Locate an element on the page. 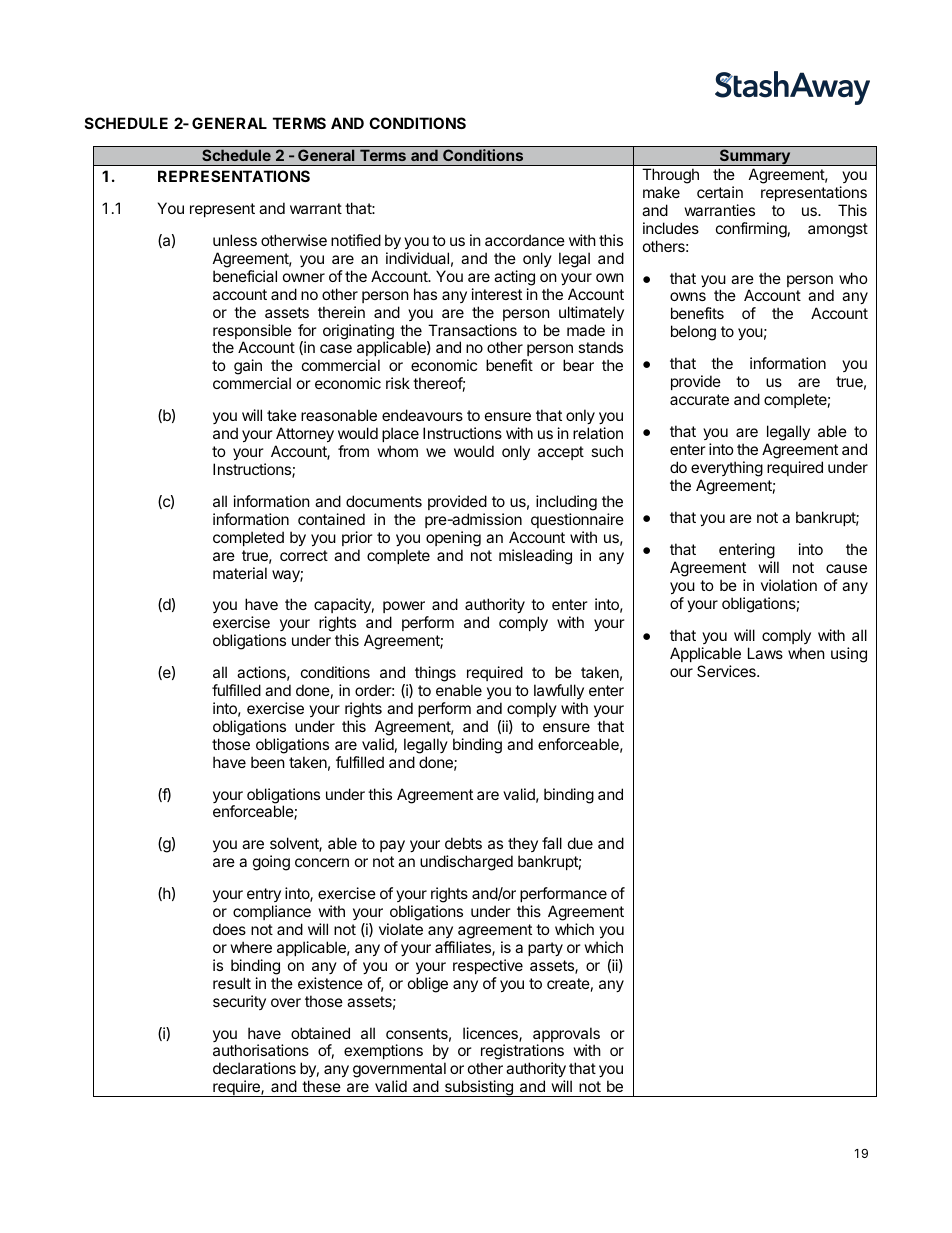 The width and height of the page is (952, 1233). fall is located at coordinates (552, 843).
